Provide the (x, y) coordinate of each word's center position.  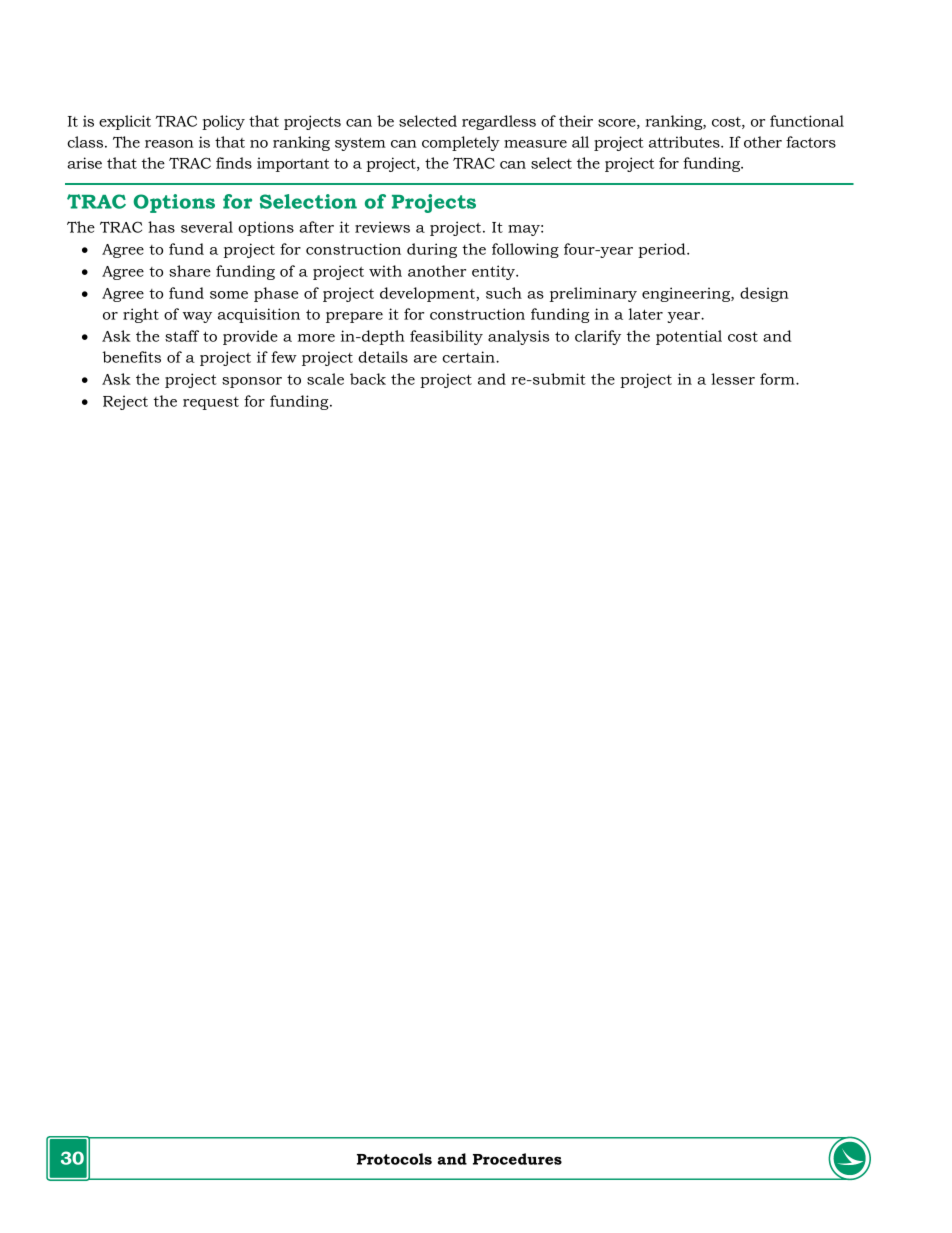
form (778, 379)
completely (461, 143)
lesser (733, 379)
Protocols (394, 1159)
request (211, 403)
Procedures (517, 1159)
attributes (685, 142)
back (368, 379)
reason (169, 144)
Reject (125, 402)
